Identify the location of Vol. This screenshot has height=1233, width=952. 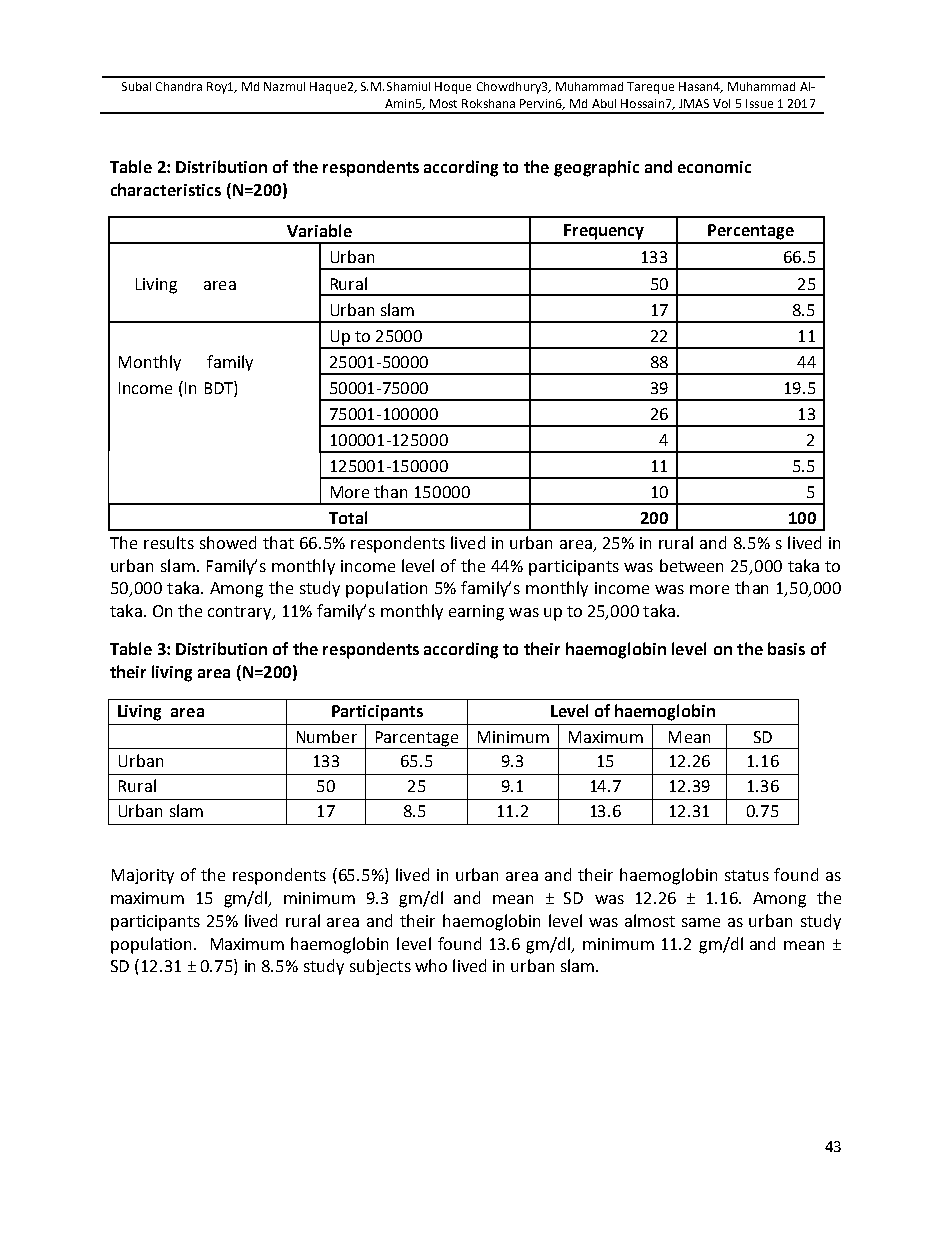
(721, 103).
